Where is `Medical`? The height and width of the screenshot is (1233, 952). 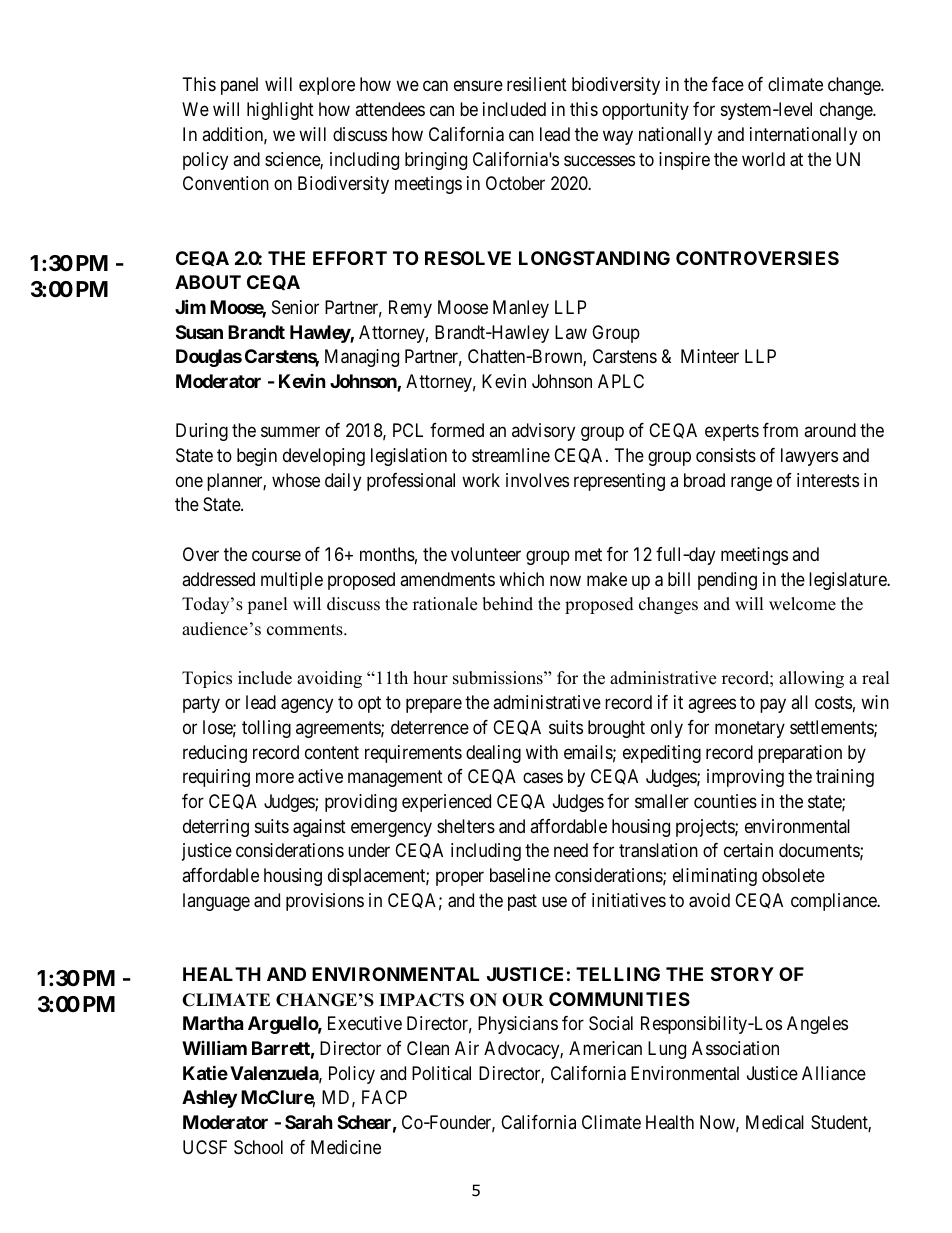
Medical is located at coordinates (775, 1122).
